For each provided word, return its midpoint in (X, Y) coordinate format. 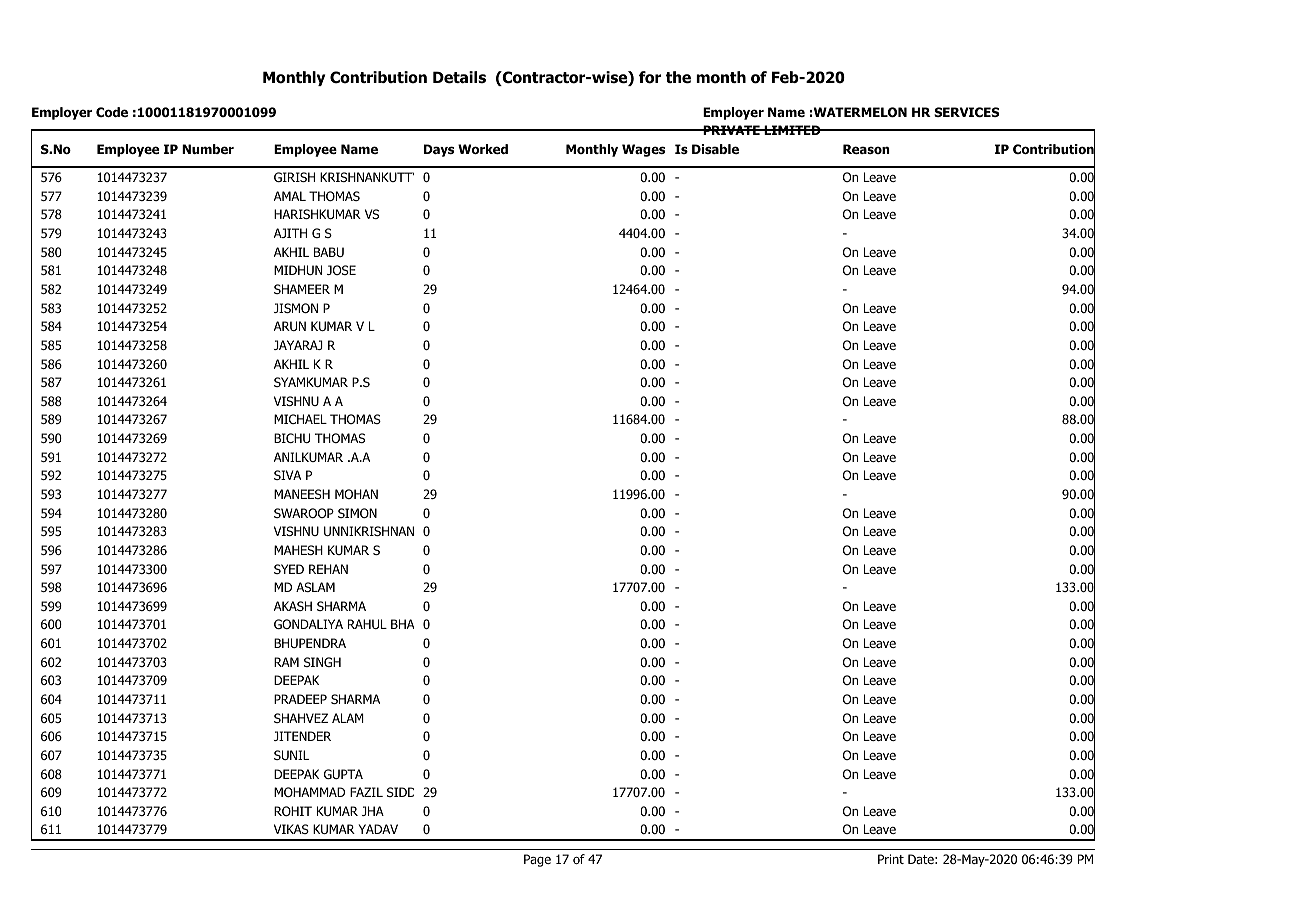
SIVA (287, 475)
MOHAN (356, 494)
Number (208, 149)
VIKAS (291, 829)
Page (537, 860)
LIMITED (792, 130)
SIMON (357, 513)
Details (459, 77)
